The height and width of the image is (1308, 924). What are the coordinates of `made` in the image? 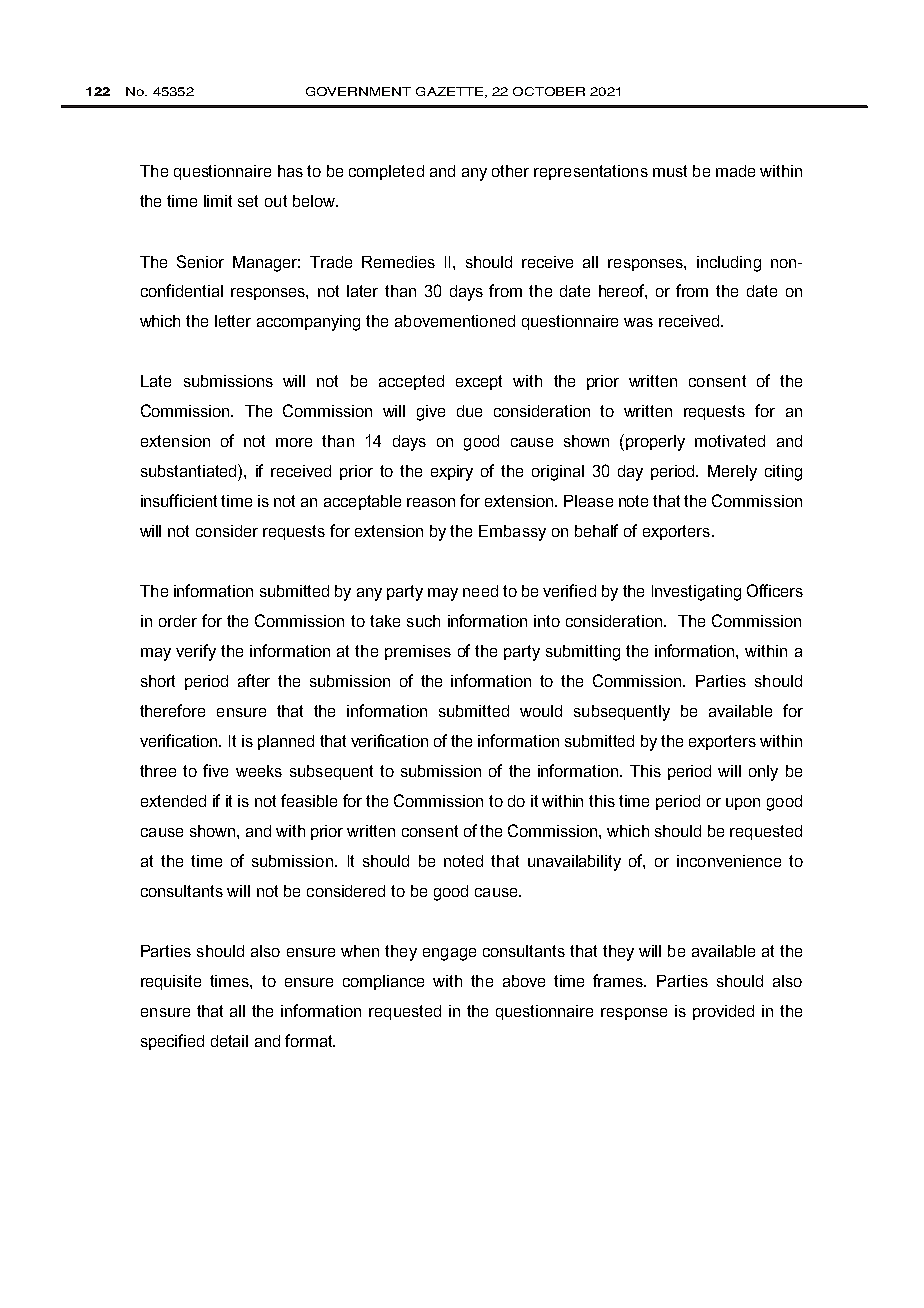 It's located at (735, 171).
